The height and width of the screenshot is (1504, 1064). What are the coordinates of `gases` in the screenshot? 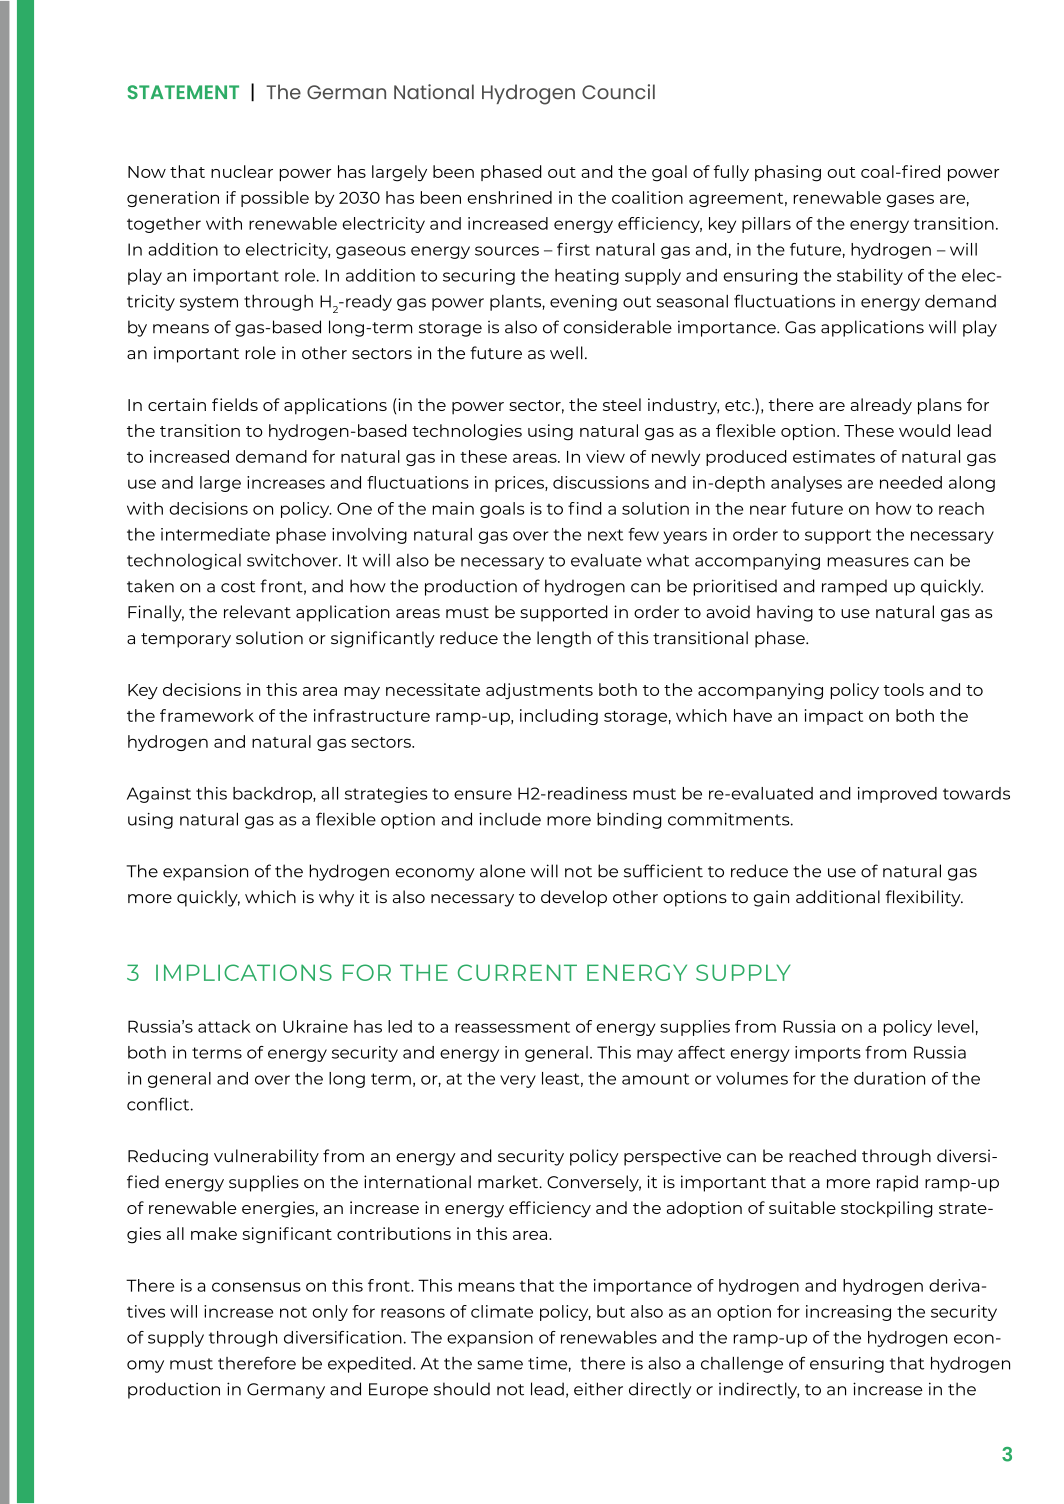 It's located at (910, 200).
